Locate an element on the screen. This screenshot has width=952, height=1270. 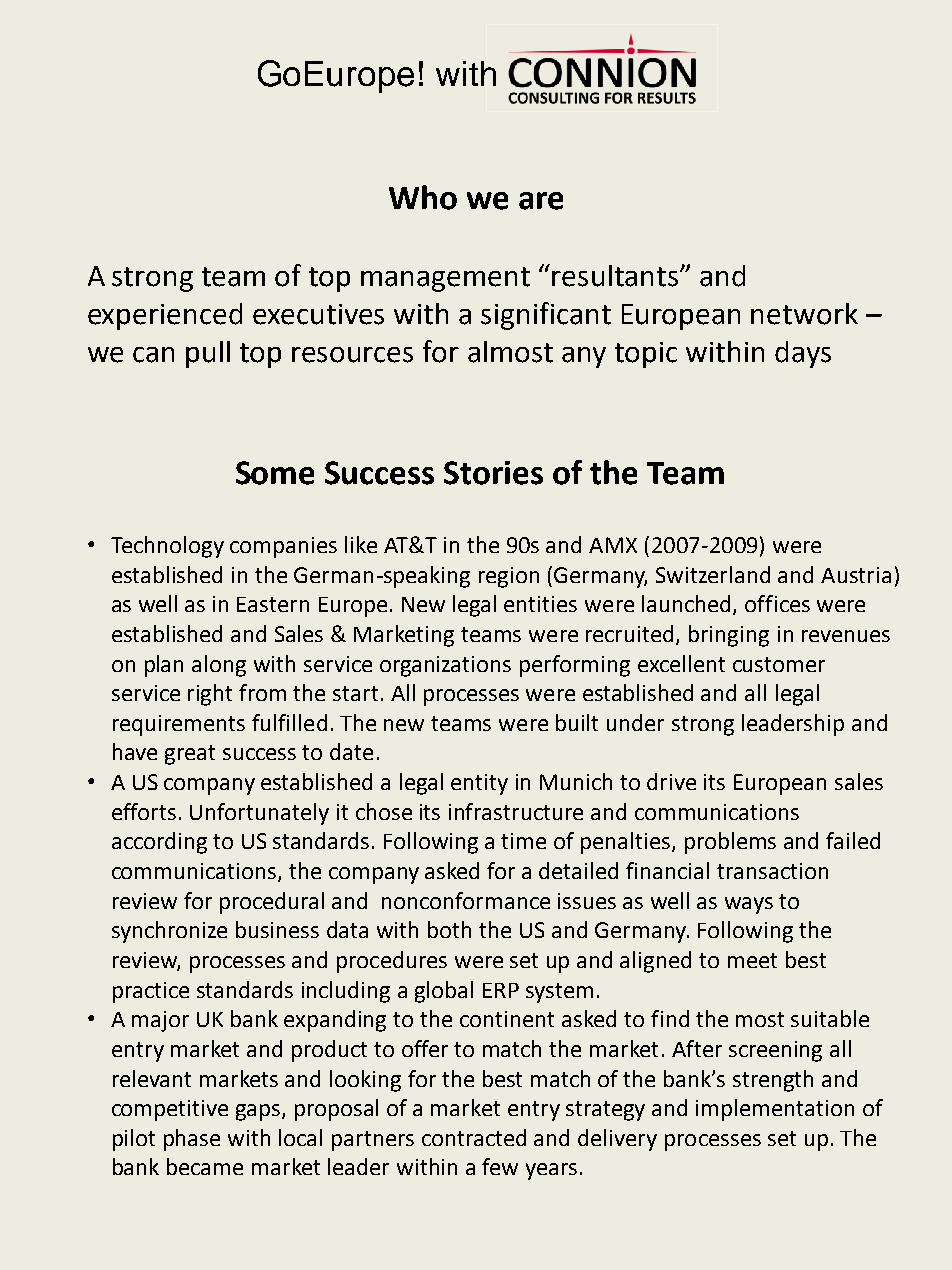
network is located at coordinates (804, 314).
